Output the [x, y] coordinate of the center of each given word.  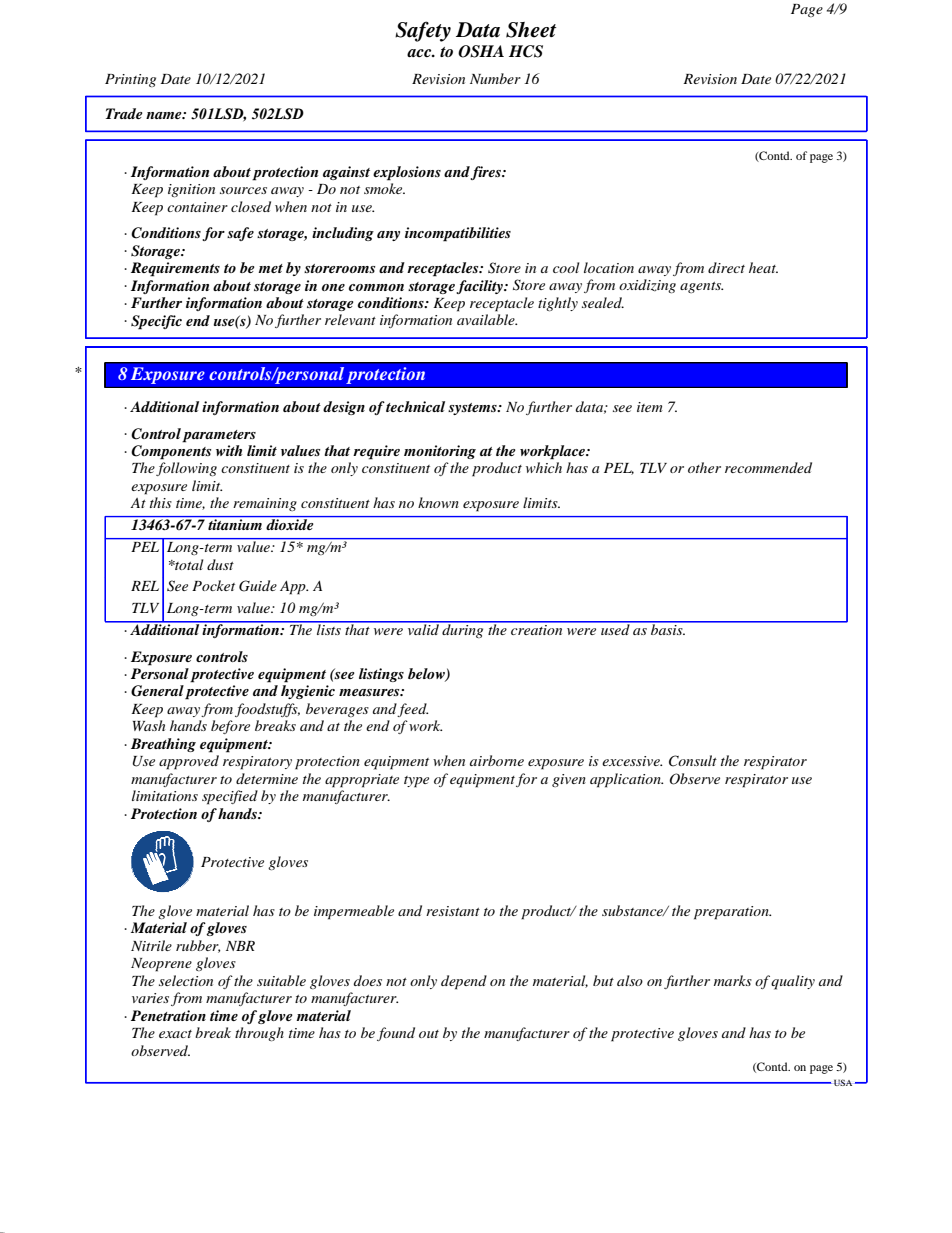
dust [220, 564]
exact [175, 1034]
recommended [768, 467]
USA [844, 1082]
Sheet [531, 30]
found [396, 1034]
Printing [130, 80]
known [438, 502]
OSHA [481, 51]
